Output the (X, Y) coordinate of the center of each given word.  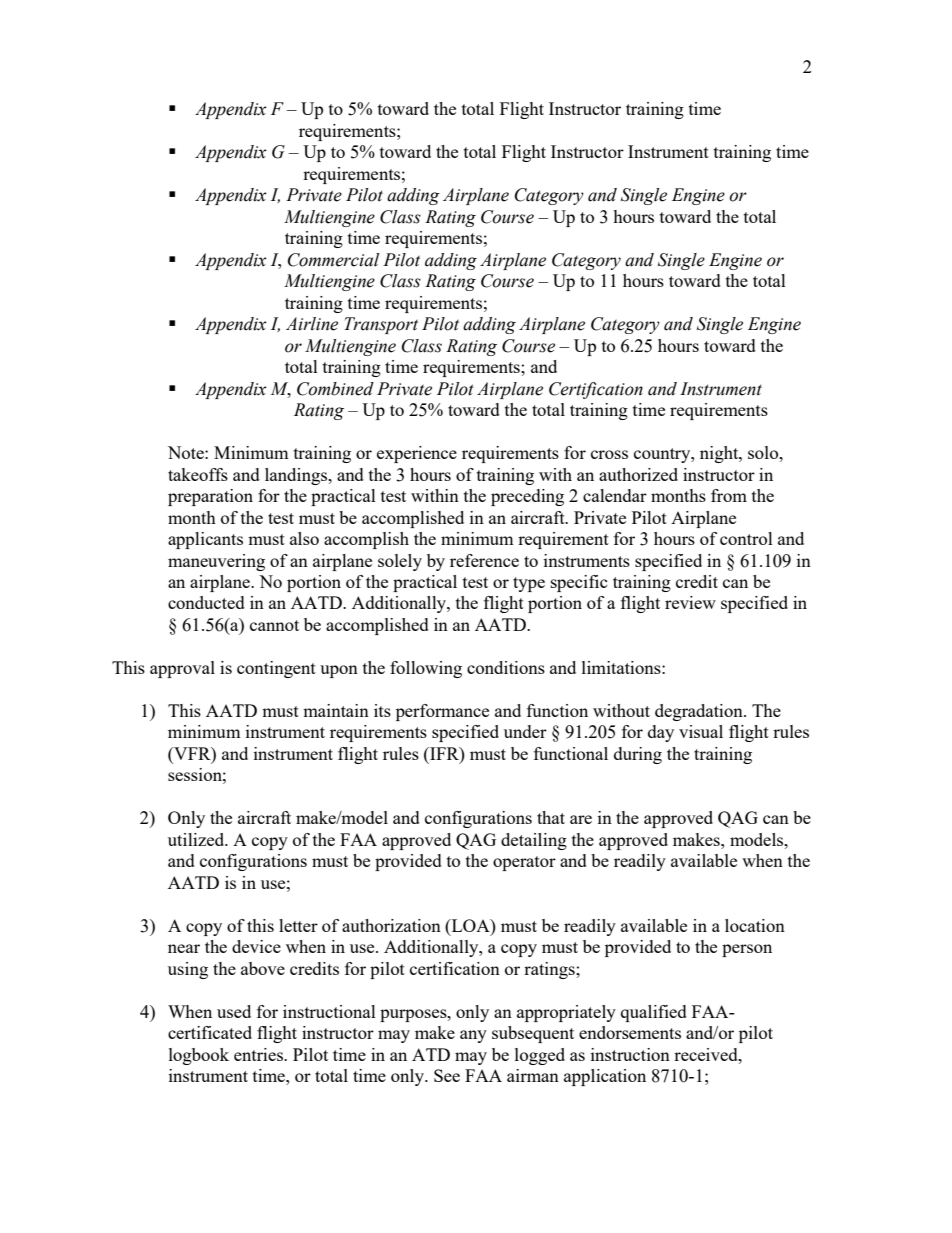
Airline (312, 324)
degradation (700, 712)
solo (764, 452)
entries (259, 1054)
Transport (381, 325)
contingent (276, 669)
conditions (506, 667)
